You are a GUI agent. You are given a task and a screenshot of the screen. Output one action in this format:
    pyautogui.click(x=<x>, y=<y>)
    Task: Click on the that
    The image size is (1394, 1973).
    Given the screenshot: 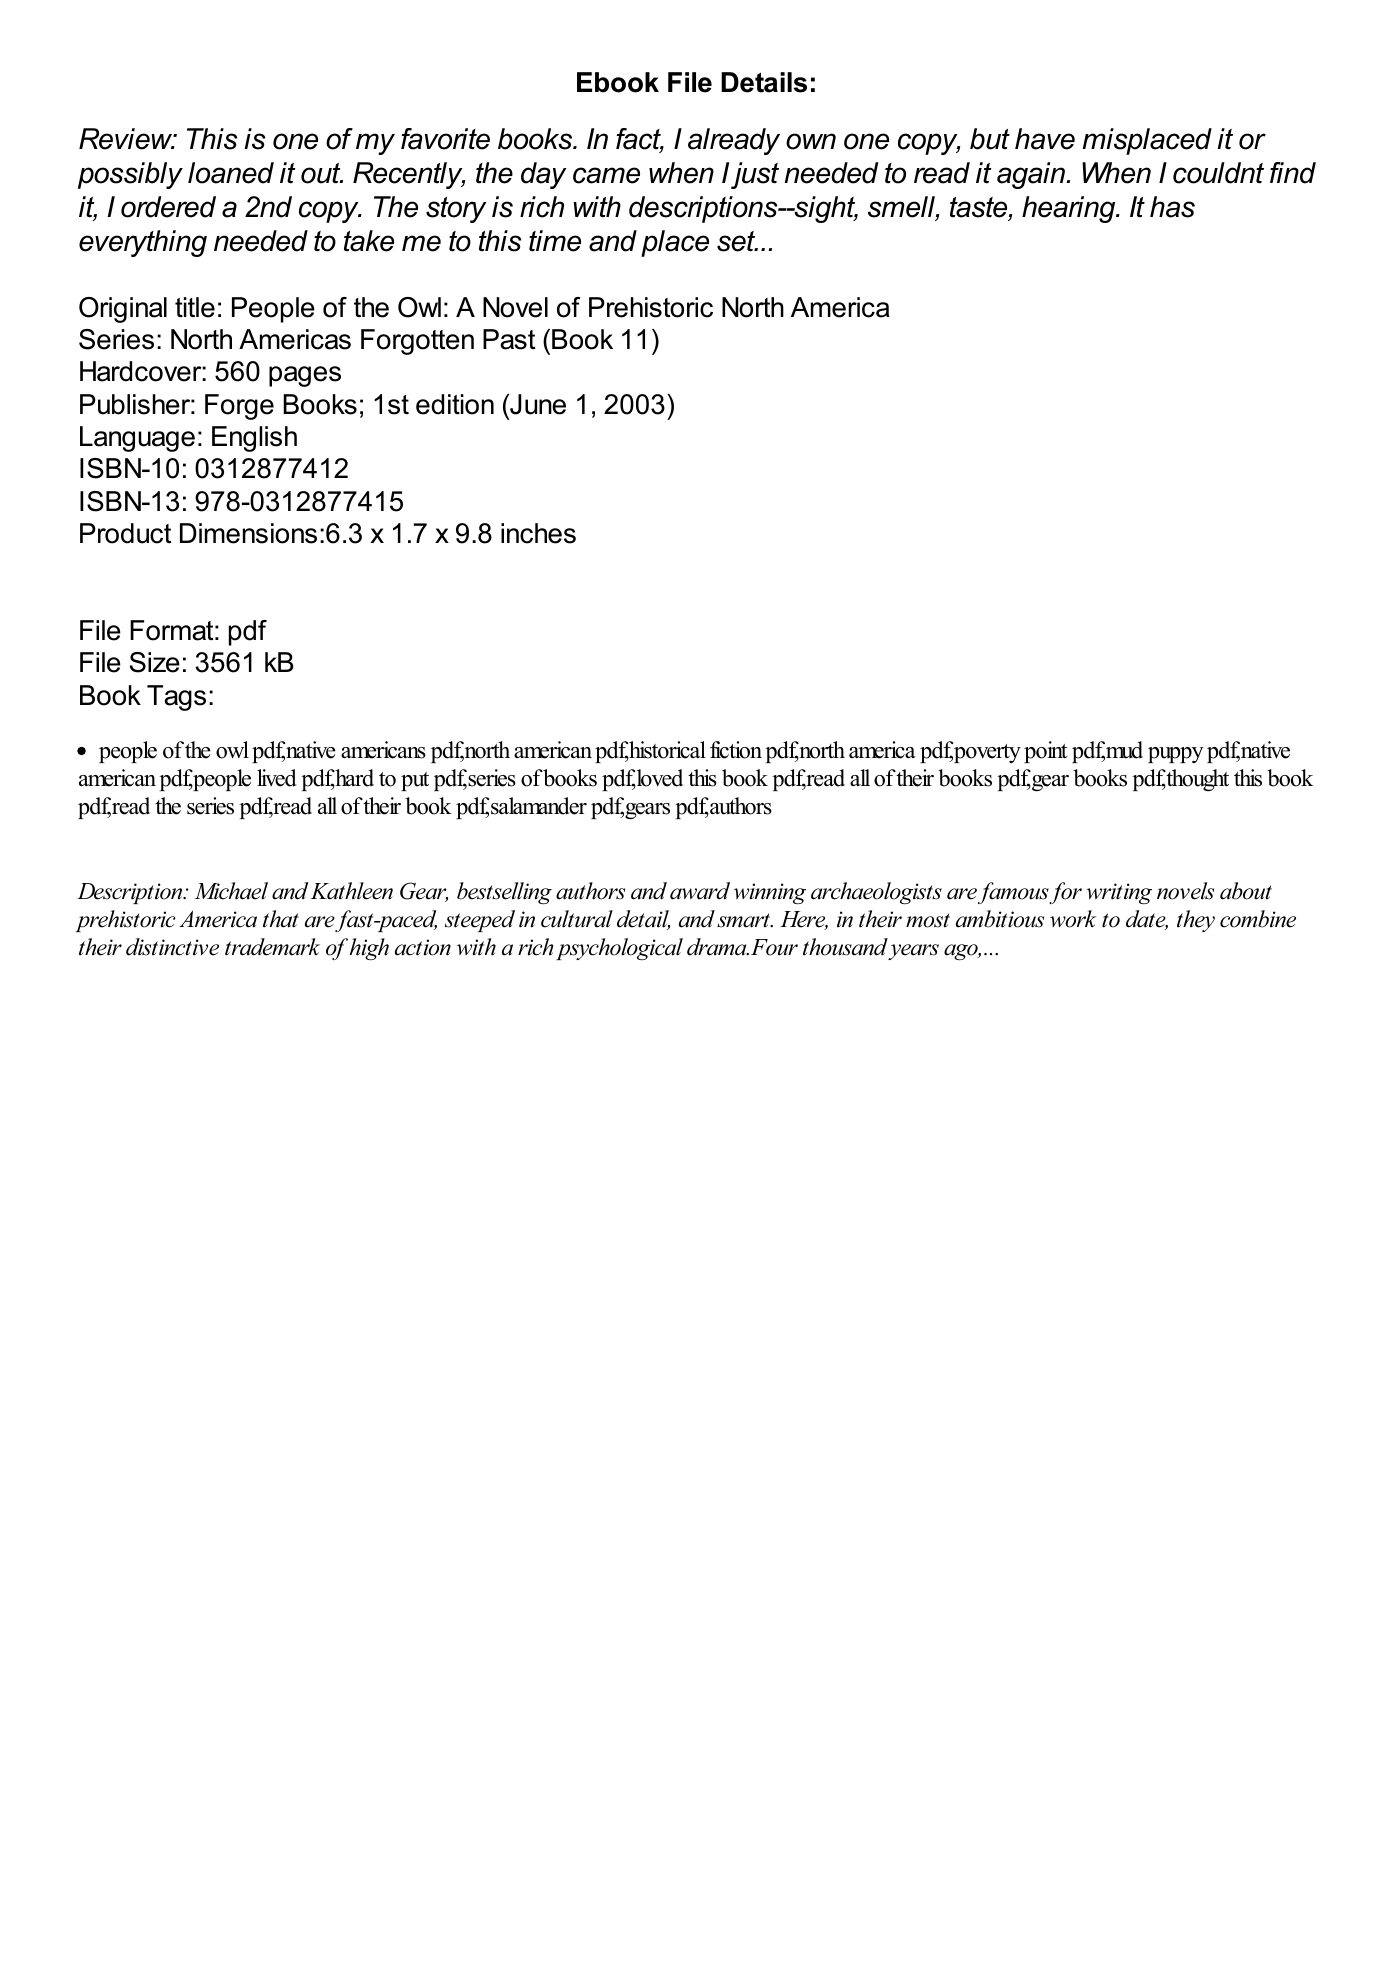 What is the action you would take?
    pyautogui.click(x=281, y=919)
